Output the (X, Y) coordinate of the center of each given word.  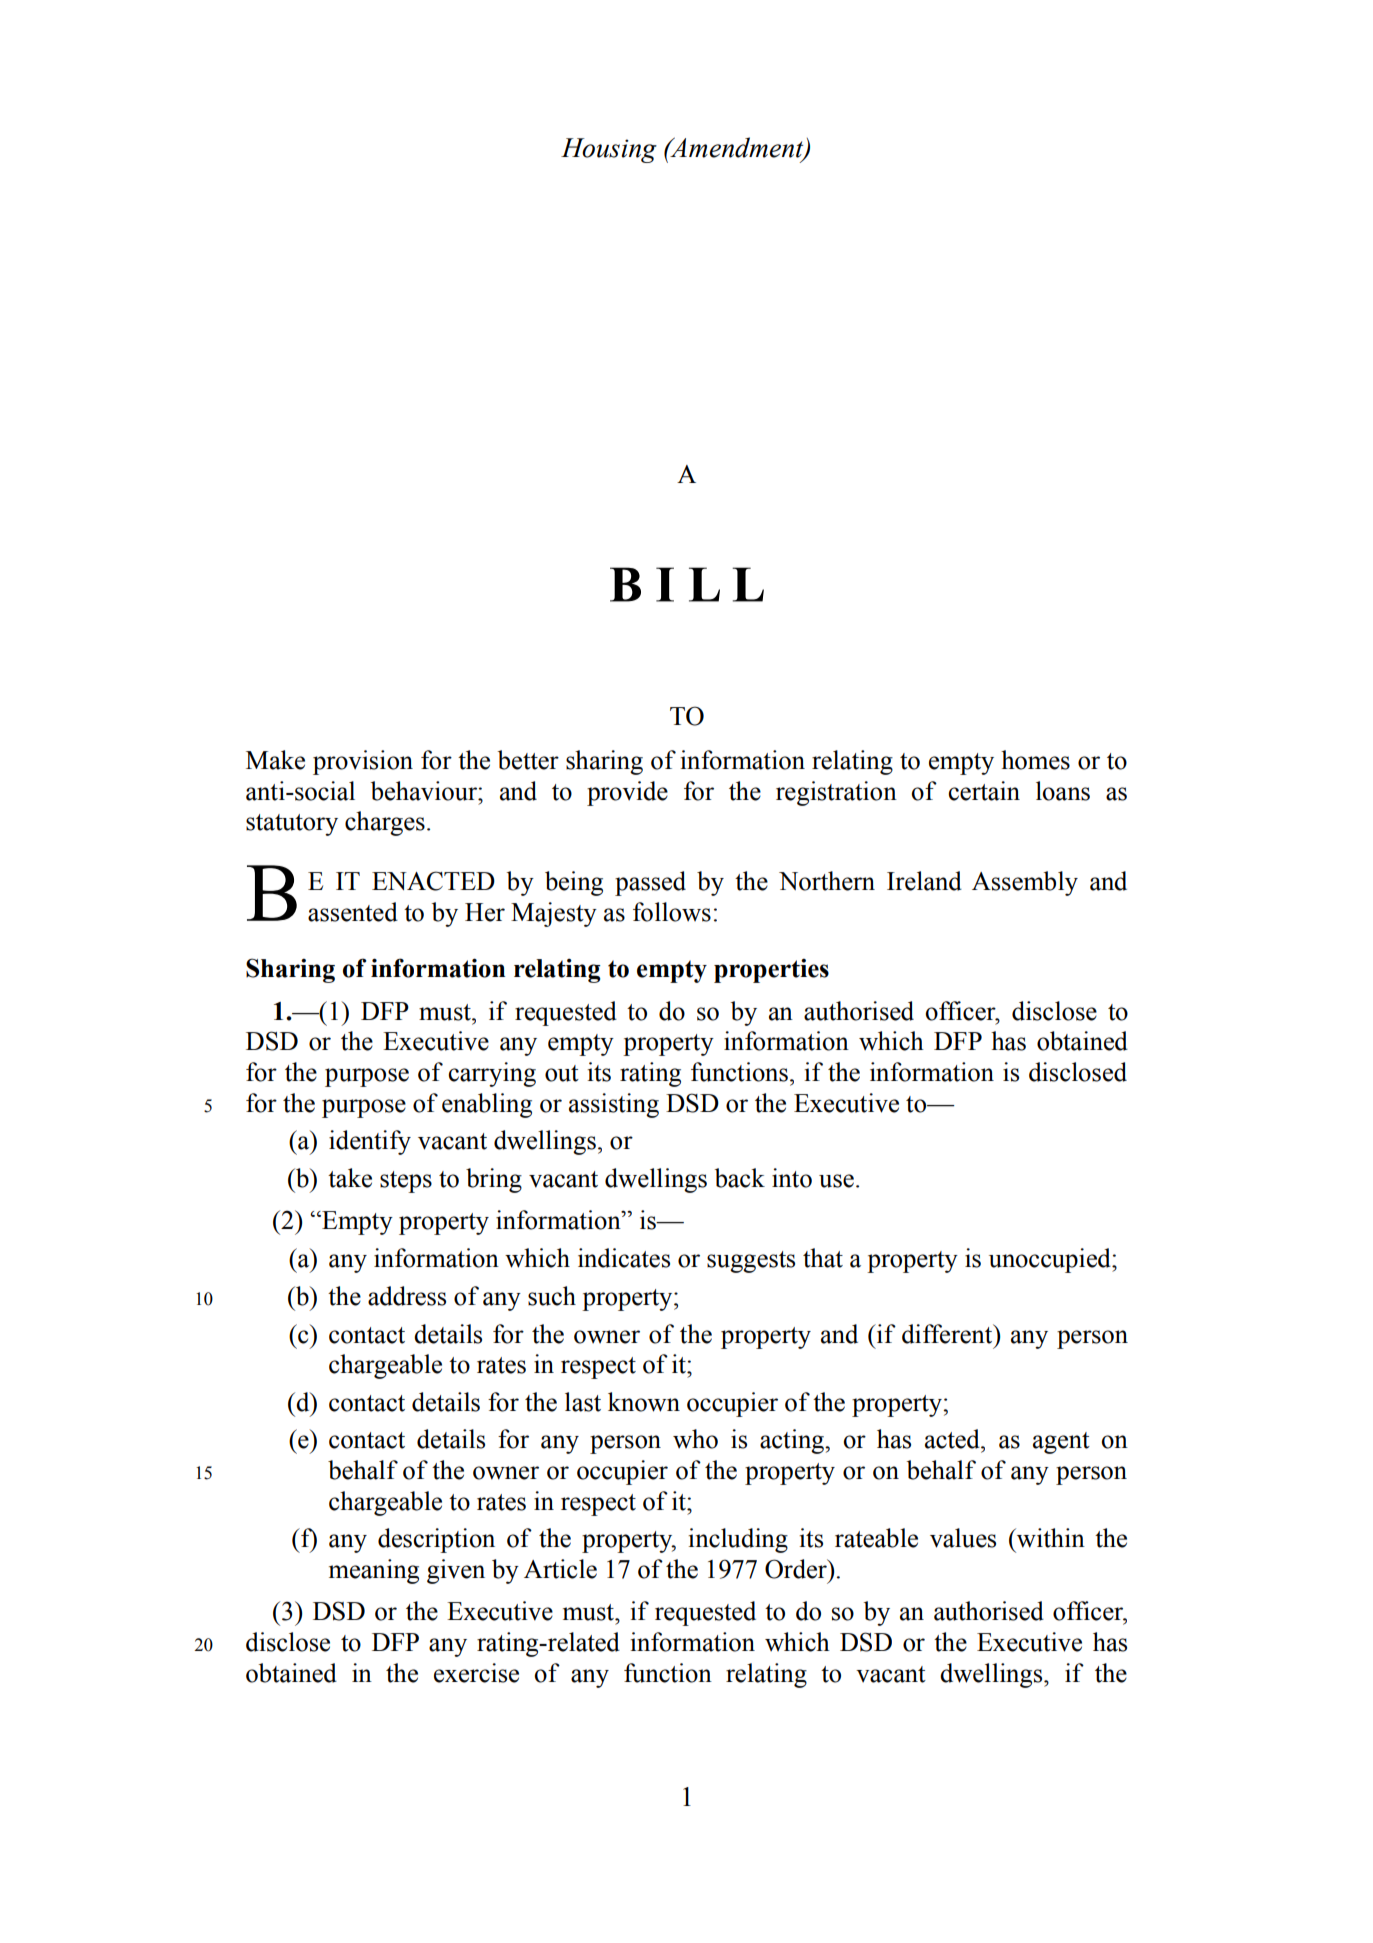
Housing (609, 150)
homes (1035, 760)
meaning (374, 1571)
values (963, 1538)
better (528, 760)
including (738, 1540)
